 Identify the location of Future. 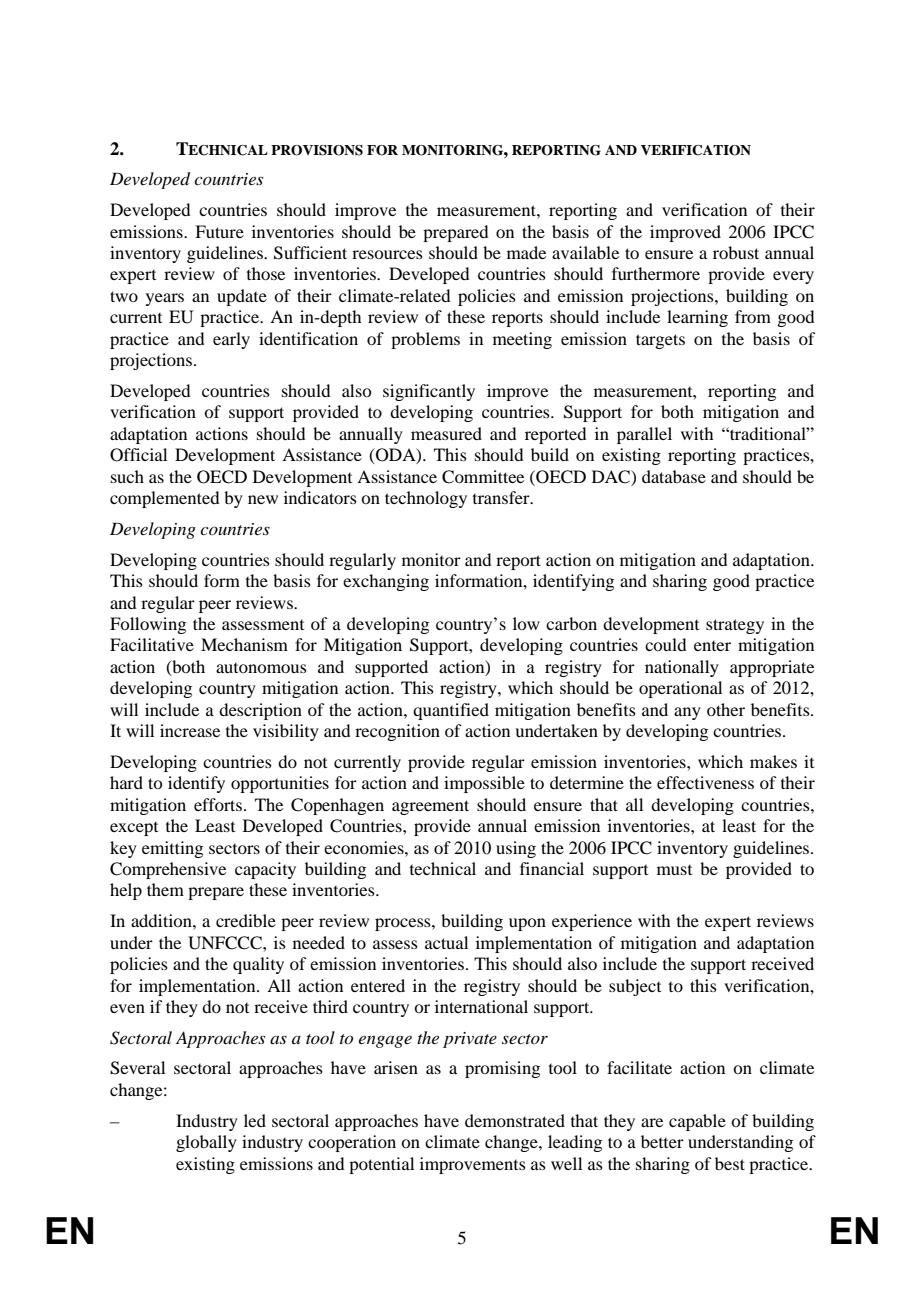
(219, 231).
